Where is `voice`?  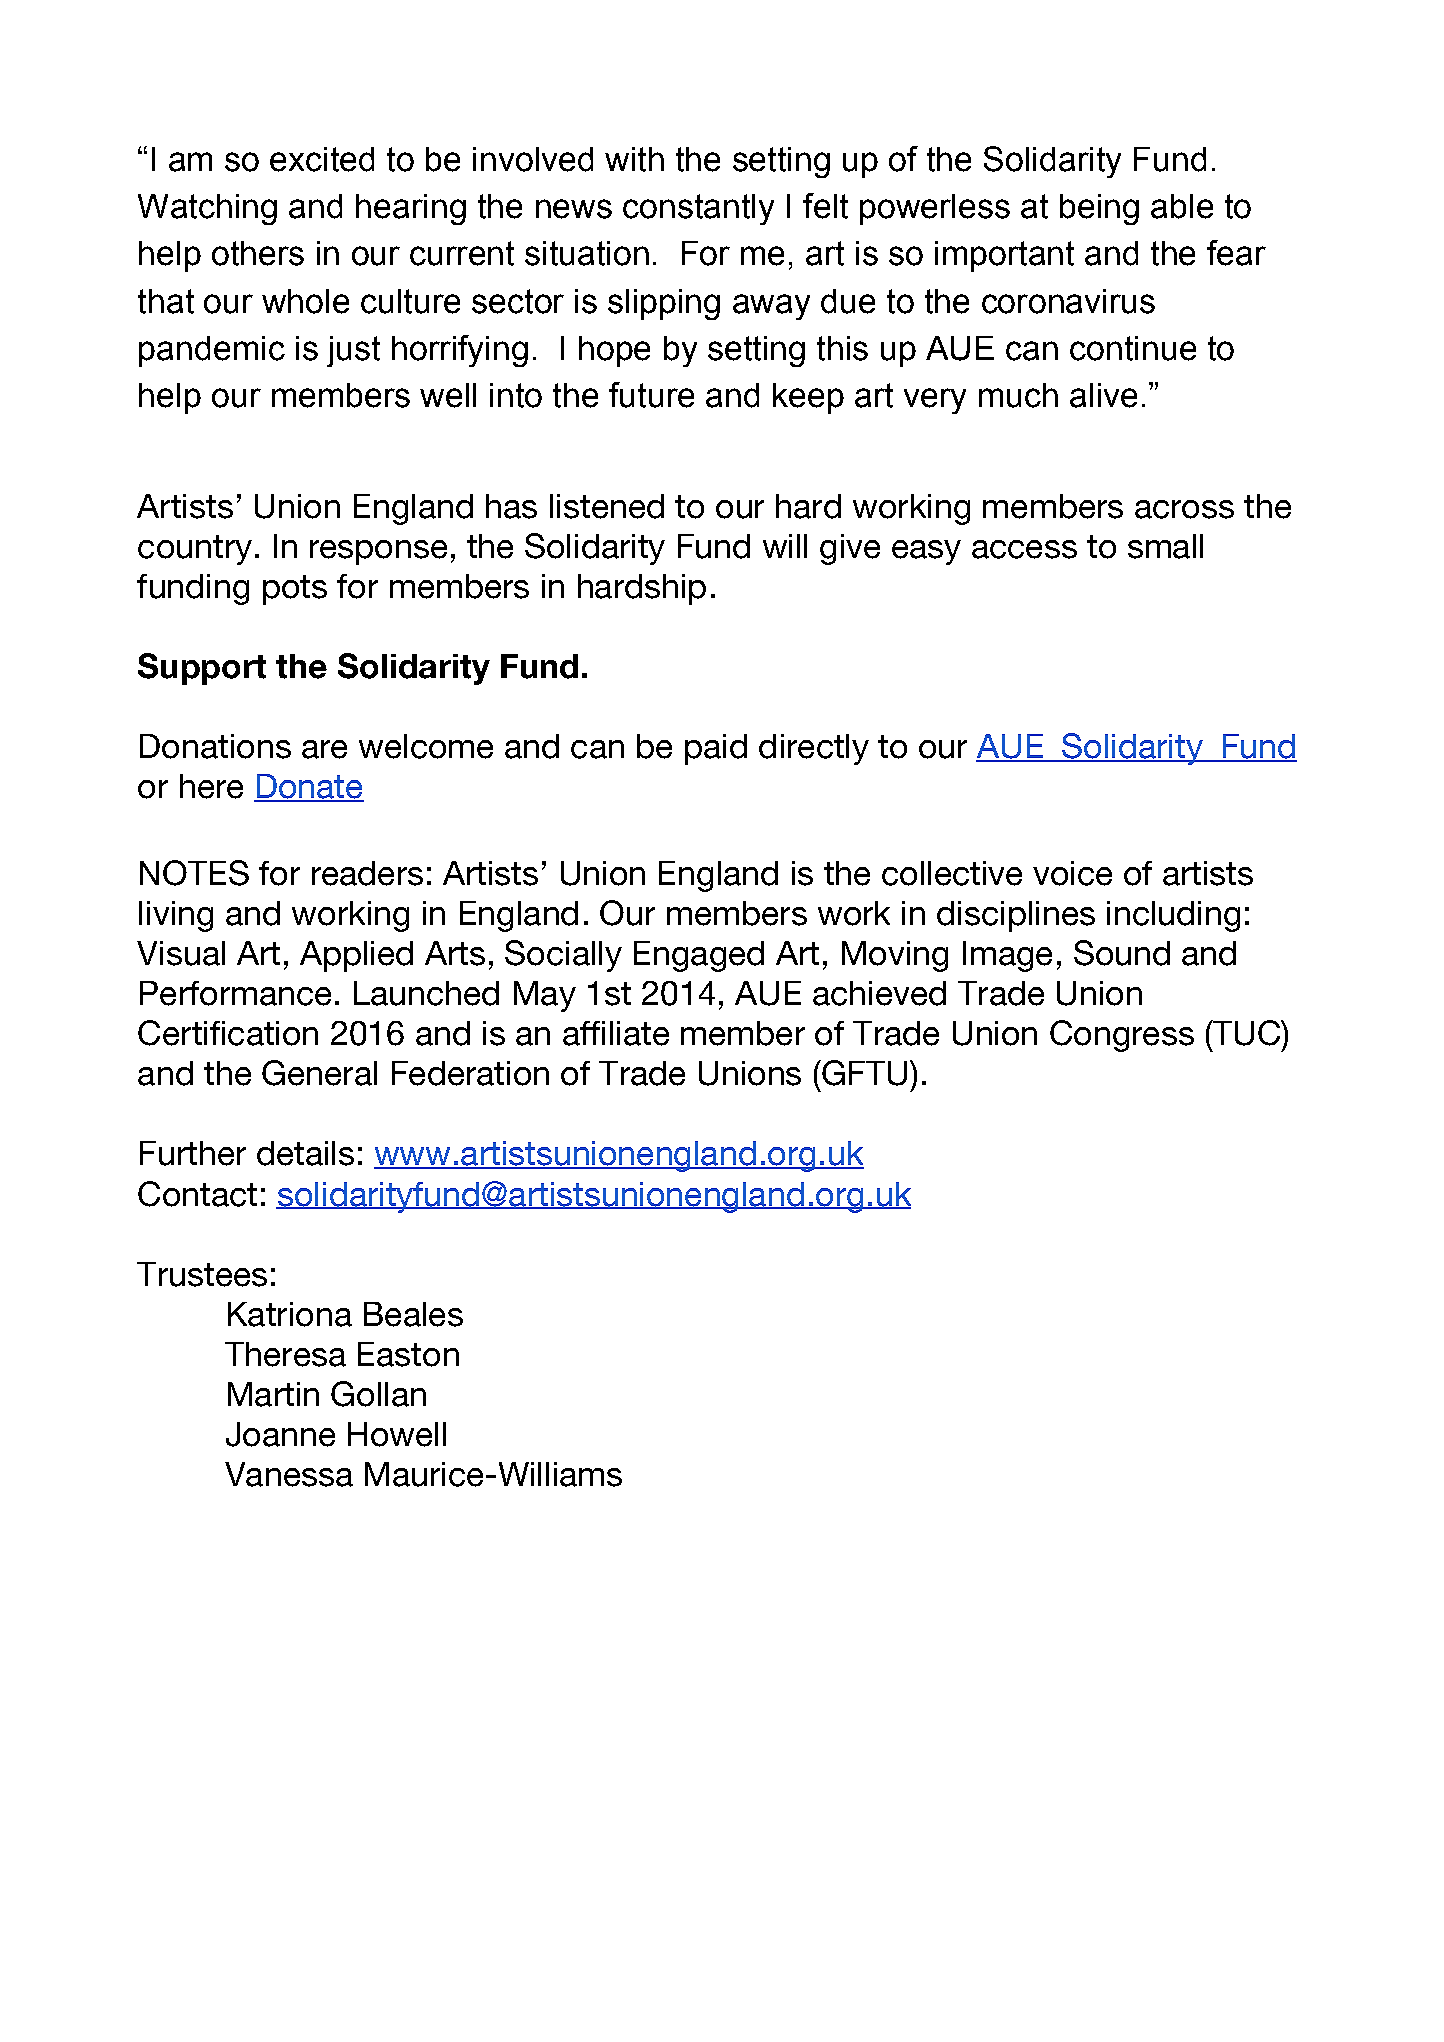 voice is located at coordinates (1072, 873).
